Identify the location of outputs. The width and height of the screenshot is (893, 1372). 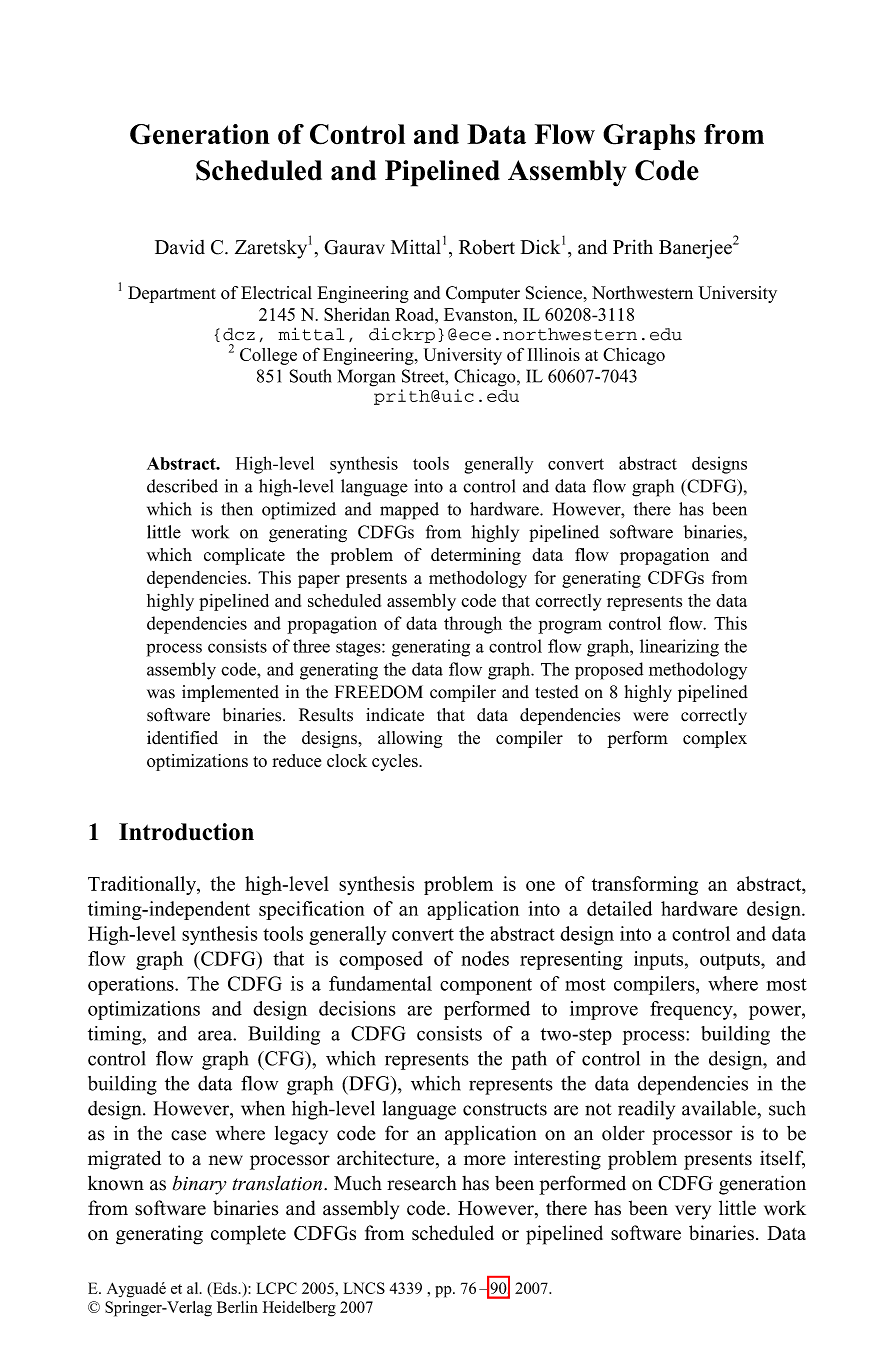
(731, 961).
